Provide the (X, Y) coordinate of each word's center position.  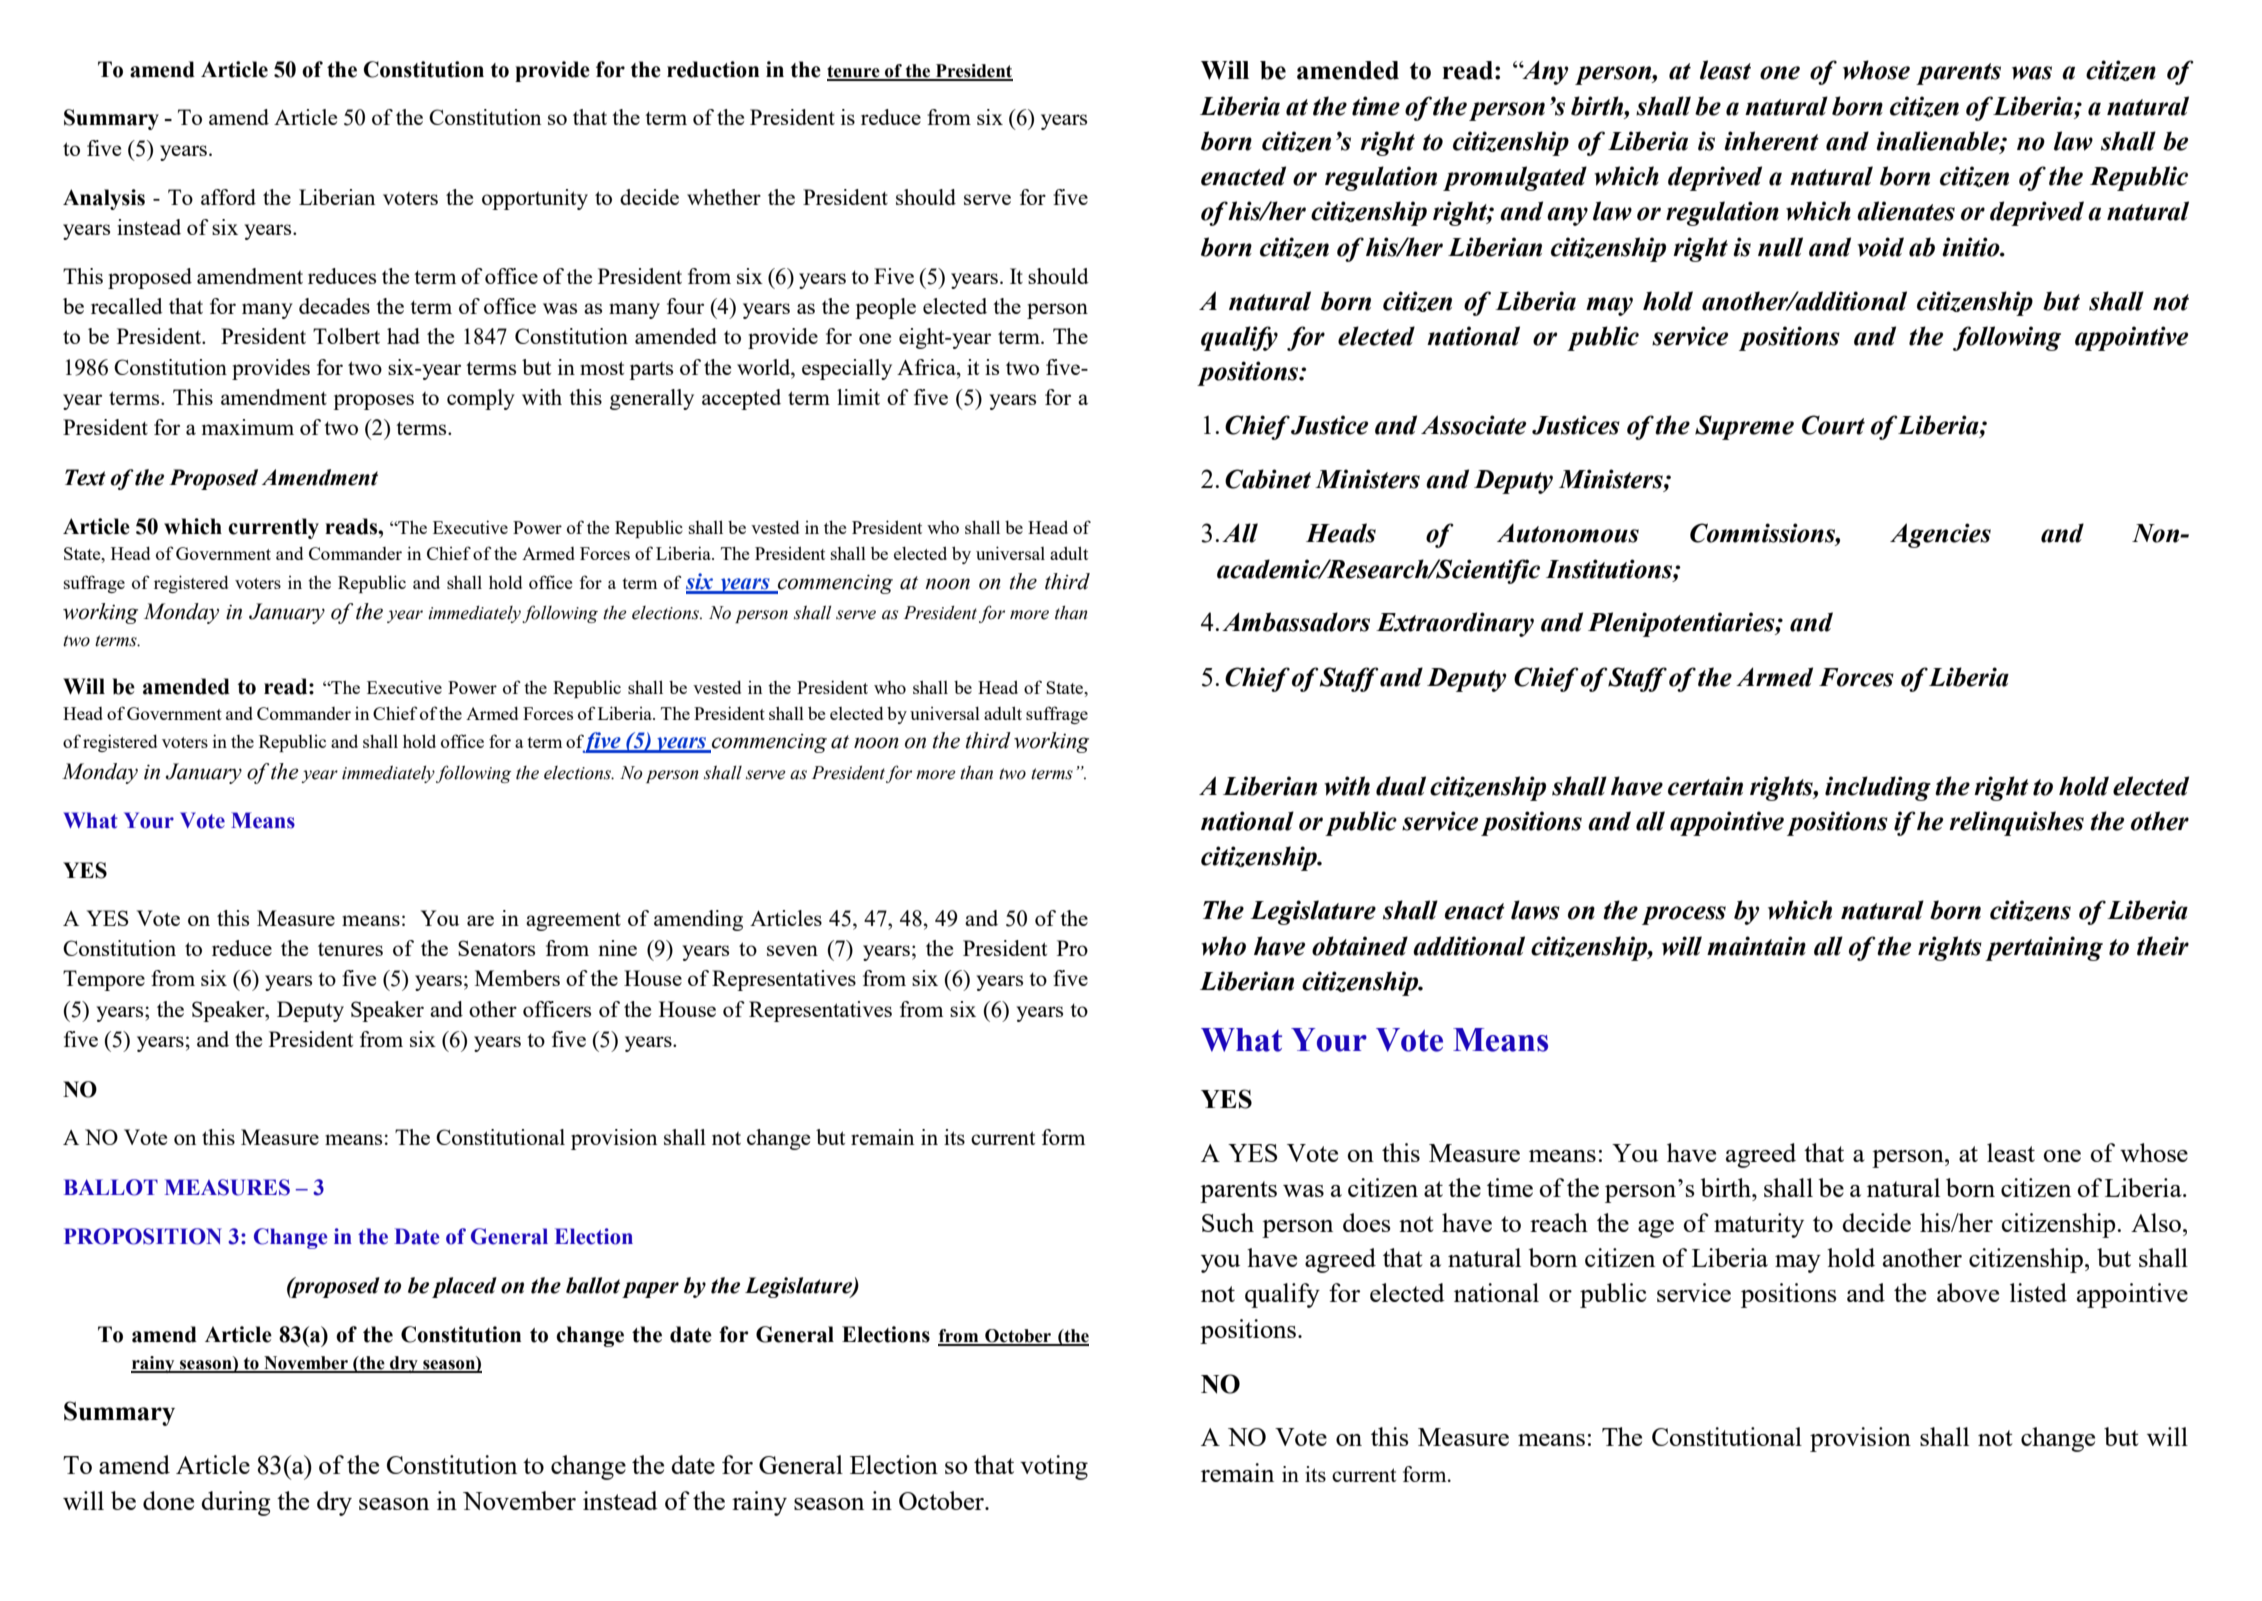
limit (858, 397)
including (1878, 788)
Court (1833, 425)
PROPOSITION (143, 1236)
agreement (573, 921)
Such (1228, 1222)
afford (228, 197)
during (236, 1503)
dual (1401, 786)
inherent (1771, 141)
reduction (713, 69)
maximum (248, 427)
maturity (1759, 1225)
